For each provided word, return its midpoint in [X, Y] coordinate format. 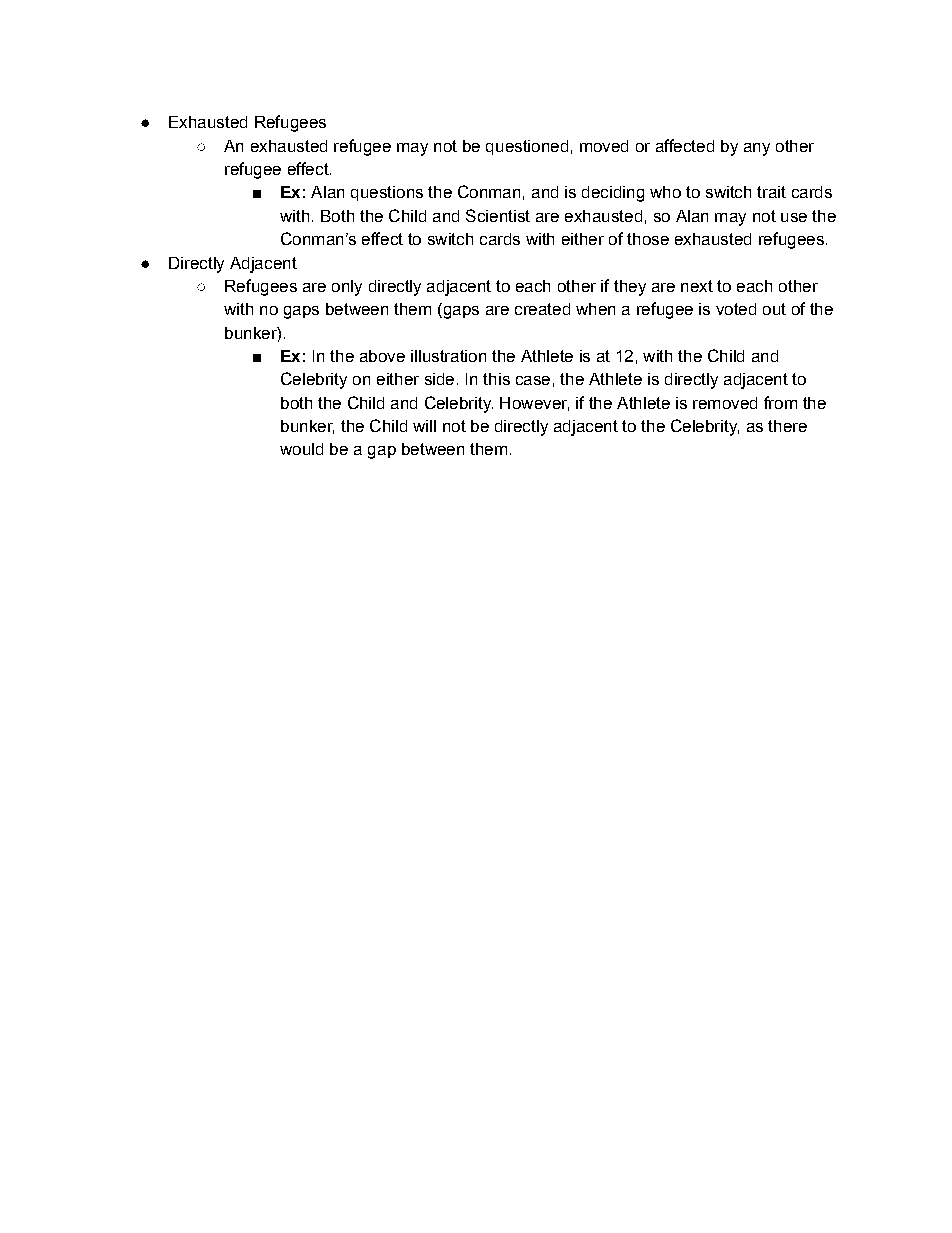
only [347, 288]
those [648, 239]
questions [387, 193]
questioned [527, 147]
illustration [448, 356]
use [794, 217]
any [757, 149]
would [301, 449]
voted [736, 309]
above [382, 356]
